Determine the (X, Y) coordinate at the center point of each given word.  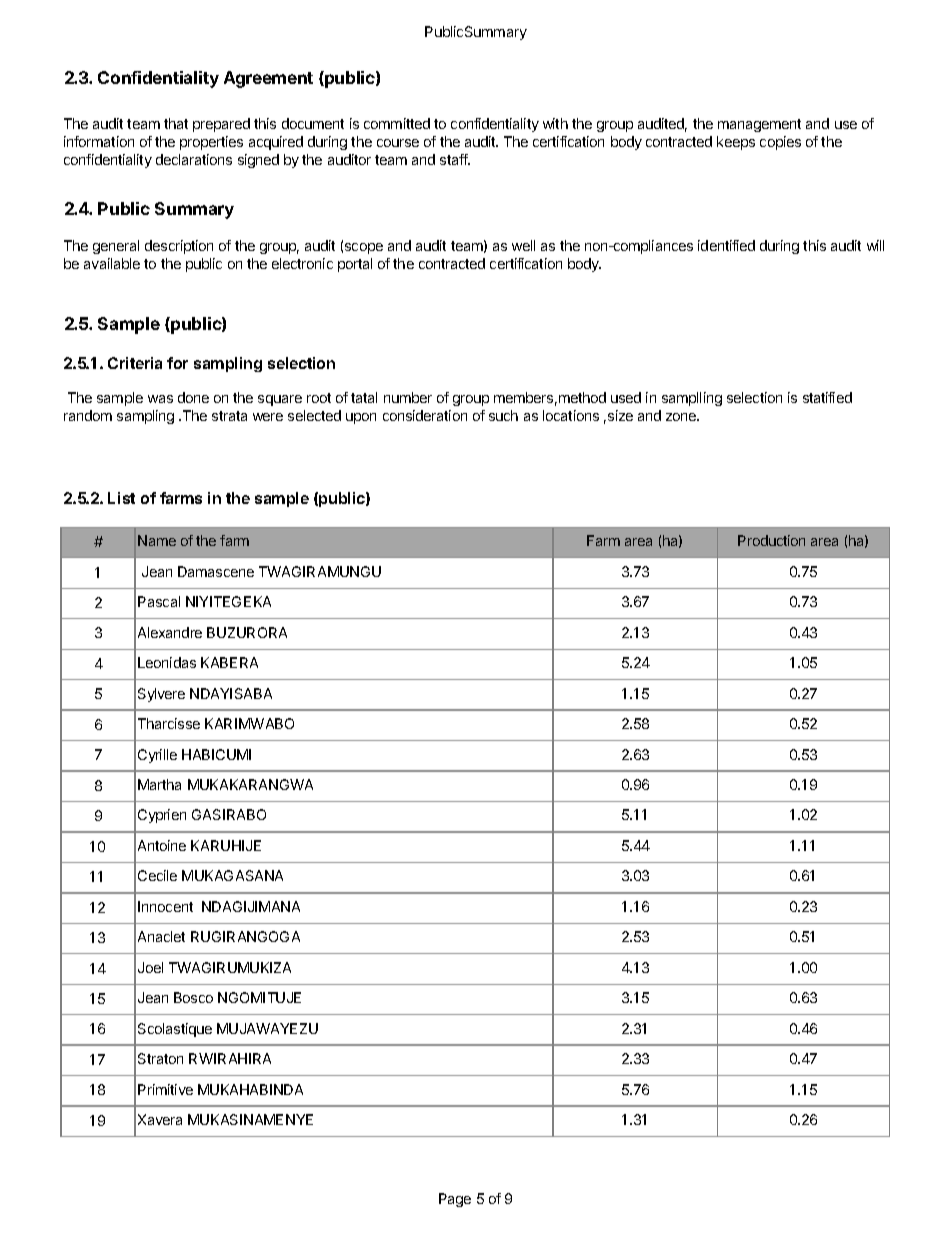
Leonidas (167, 662)
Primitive (165, 1089)
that (176, 123)
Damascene (216, 571)
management (759, 125)
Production (771, 540)
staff (455, 159)
